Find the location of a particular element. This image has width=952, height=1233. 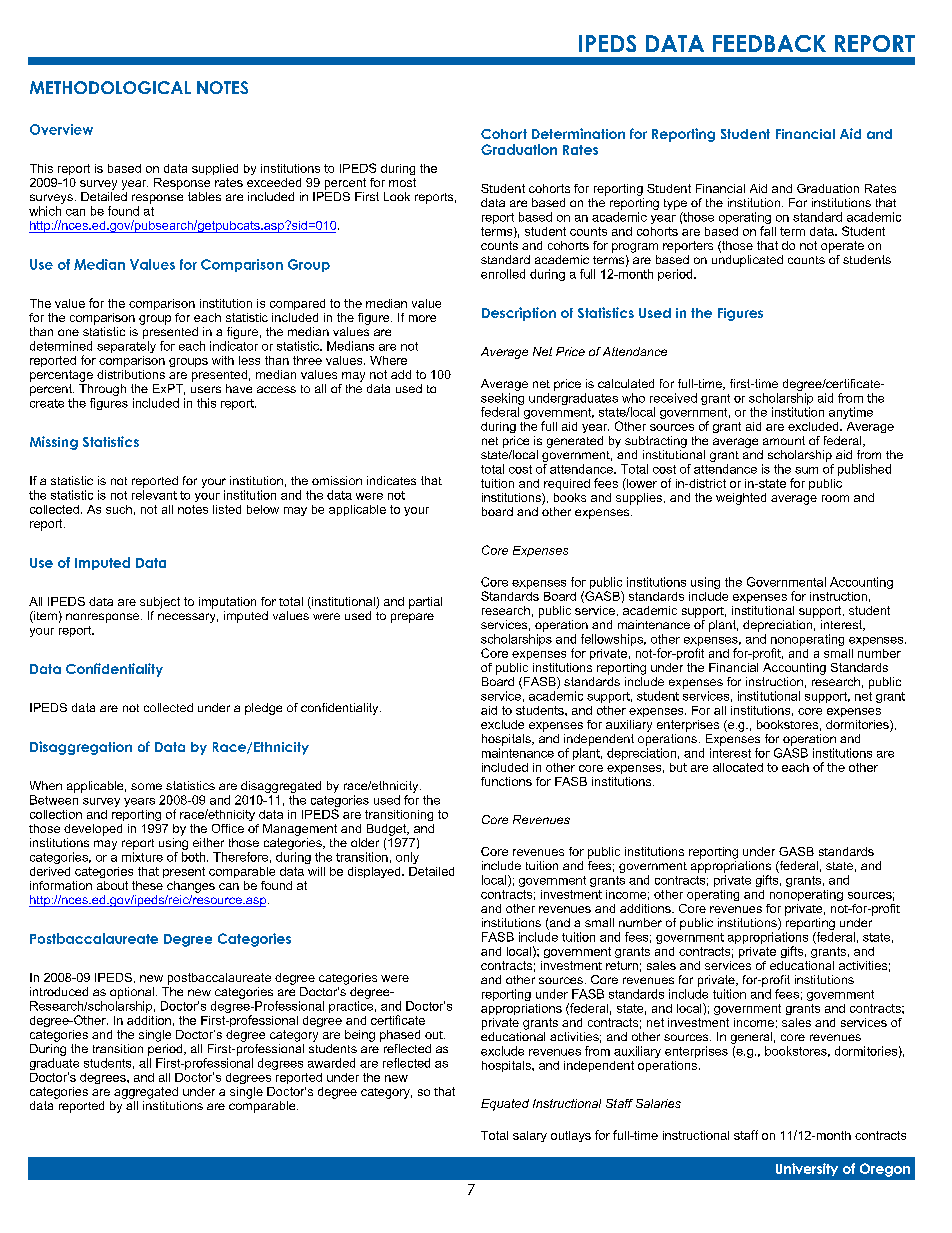

more is located at coordinates (422, 318).
